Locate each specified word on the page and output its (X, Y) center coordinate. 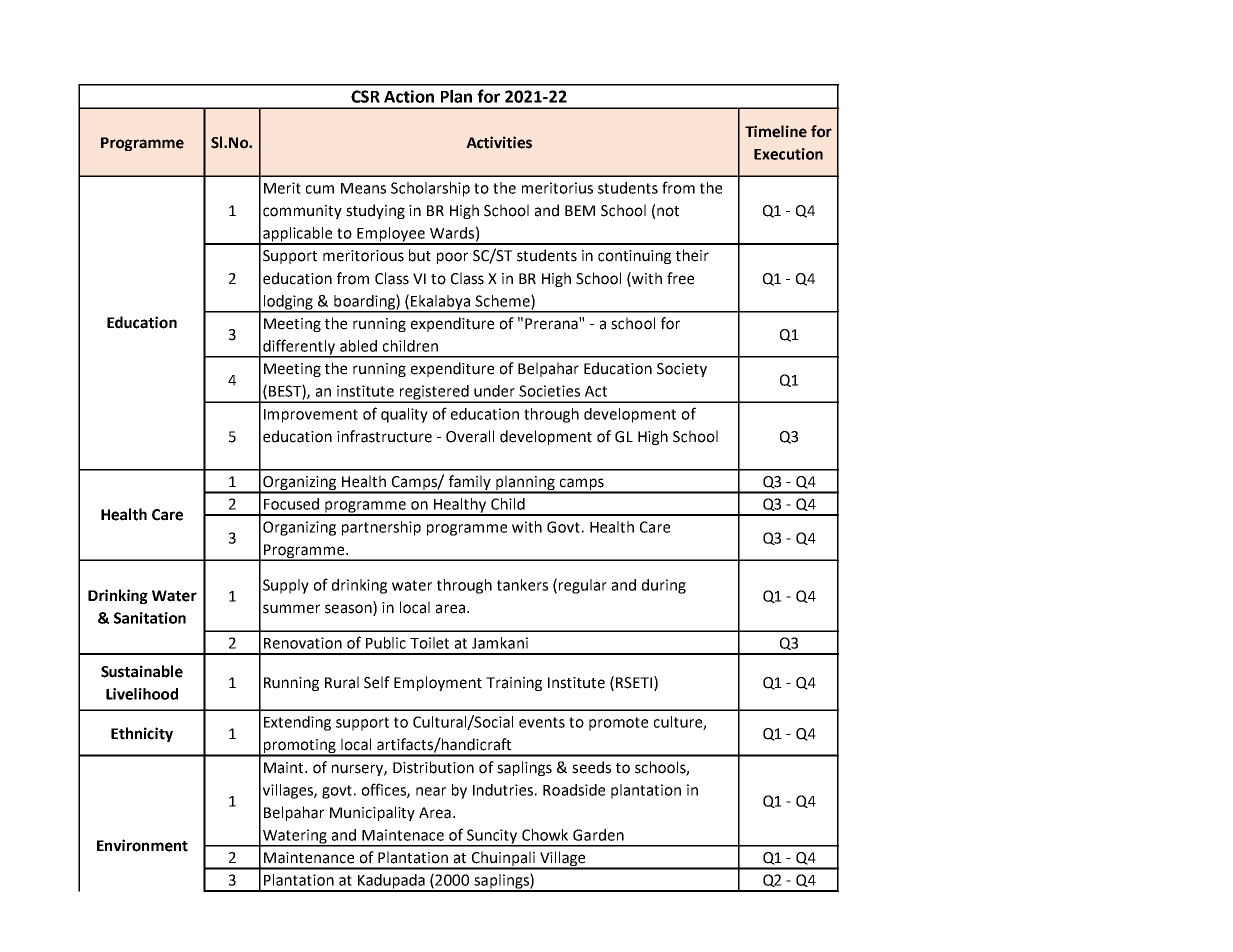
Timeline (776, 131)
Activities (499, 142)
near (431, 791)
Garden (598, 835)
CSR (365, 96)
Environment (142, 845)
